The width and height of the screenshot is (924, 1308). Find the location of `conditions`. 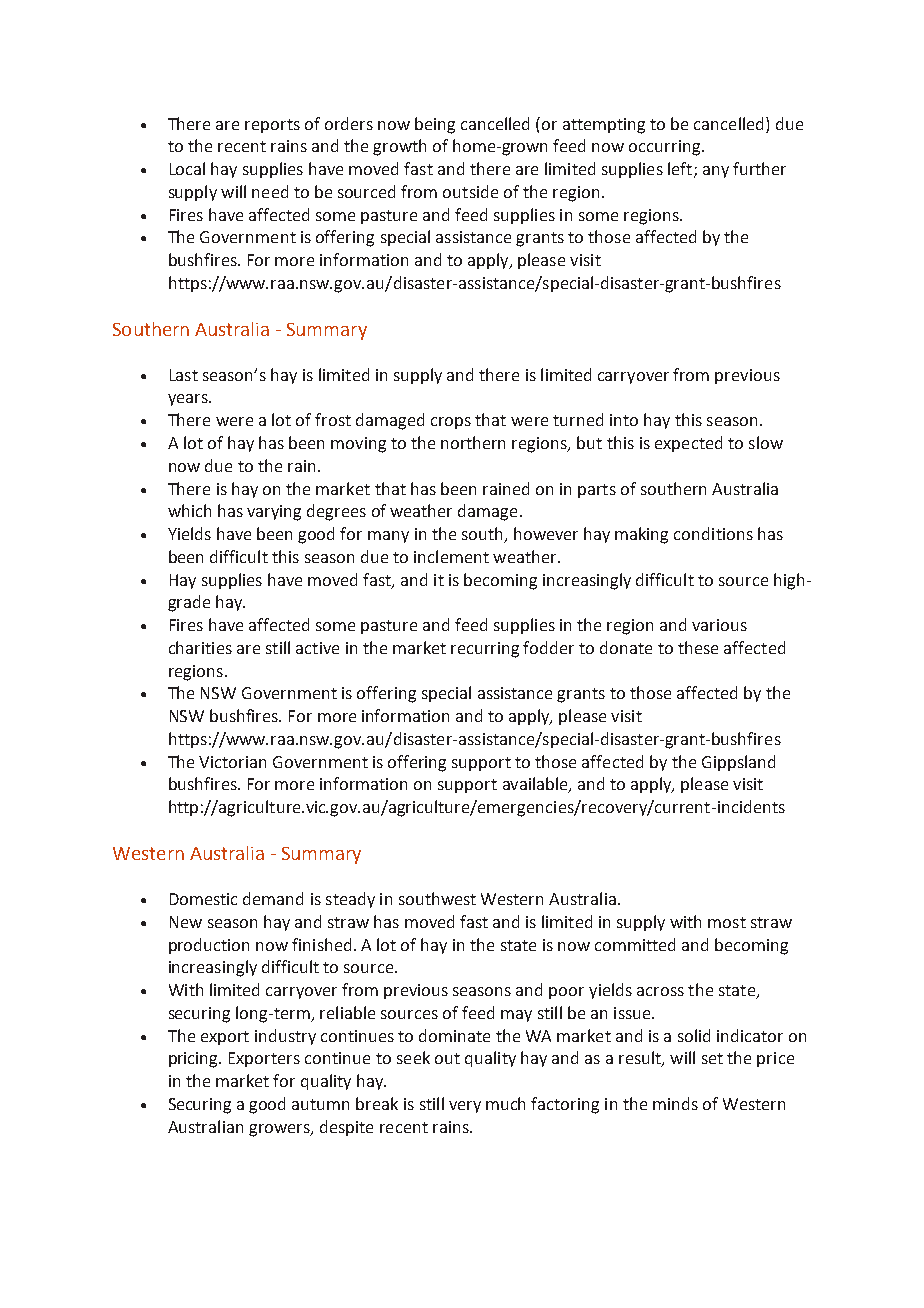

conditions is located at coordinates (713, 533).
